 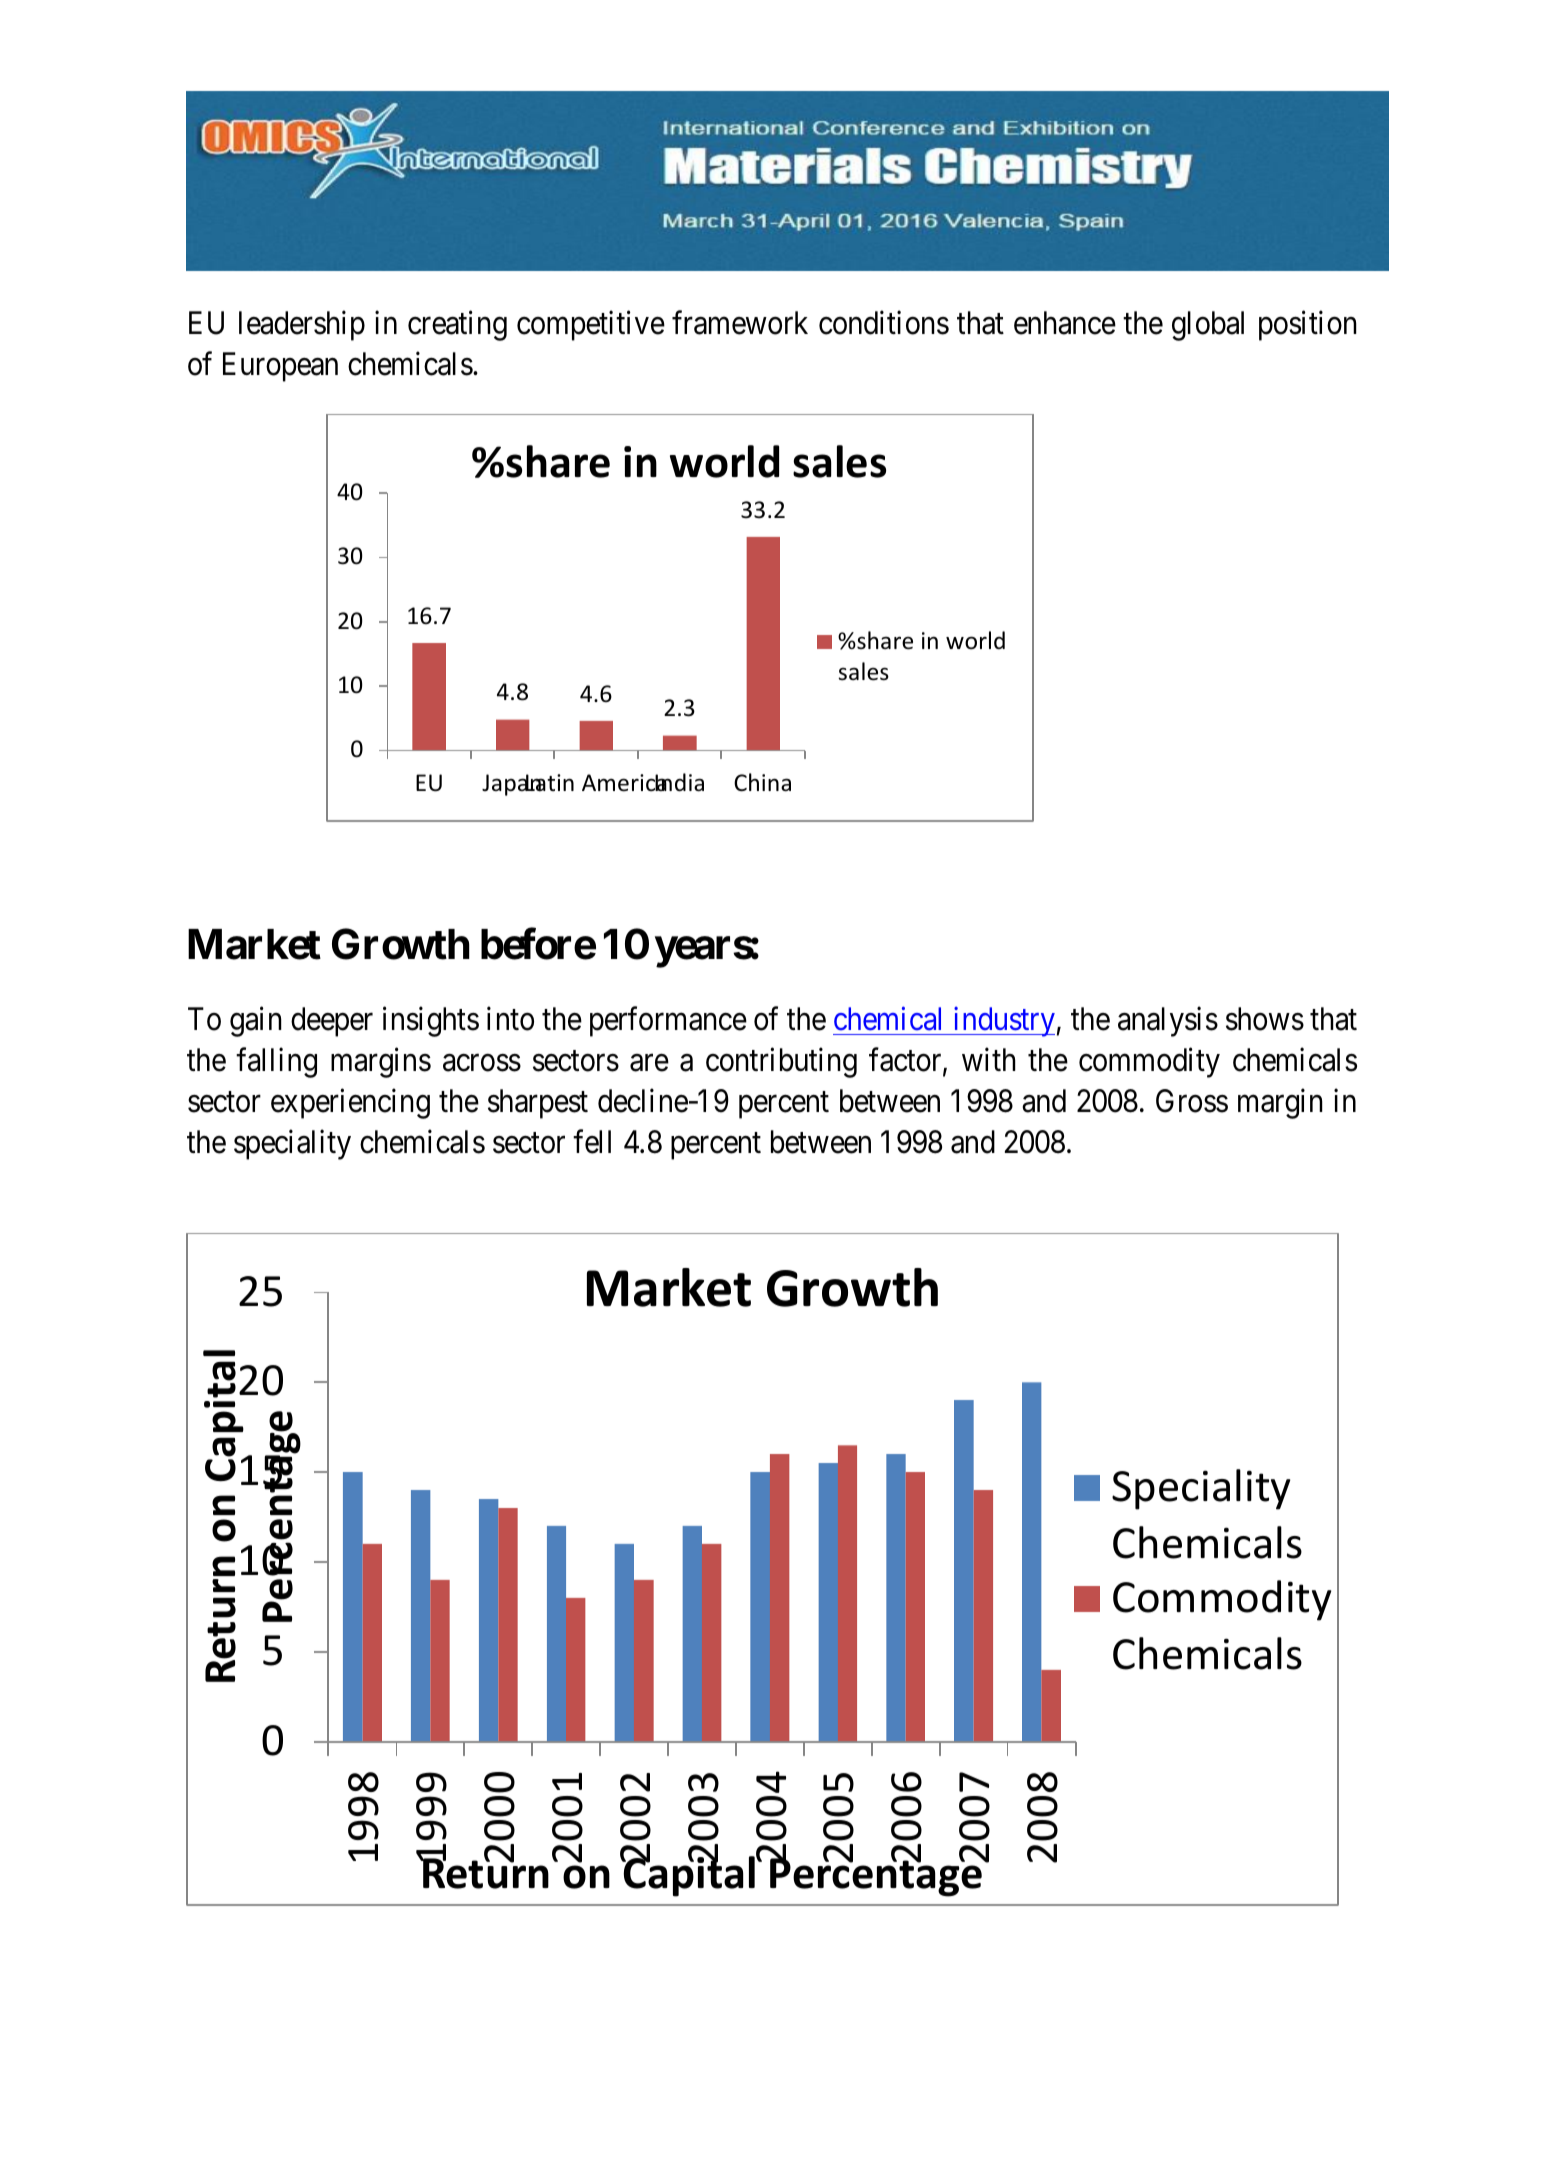 I want to click on performance, so click(x=668, y=1021).
